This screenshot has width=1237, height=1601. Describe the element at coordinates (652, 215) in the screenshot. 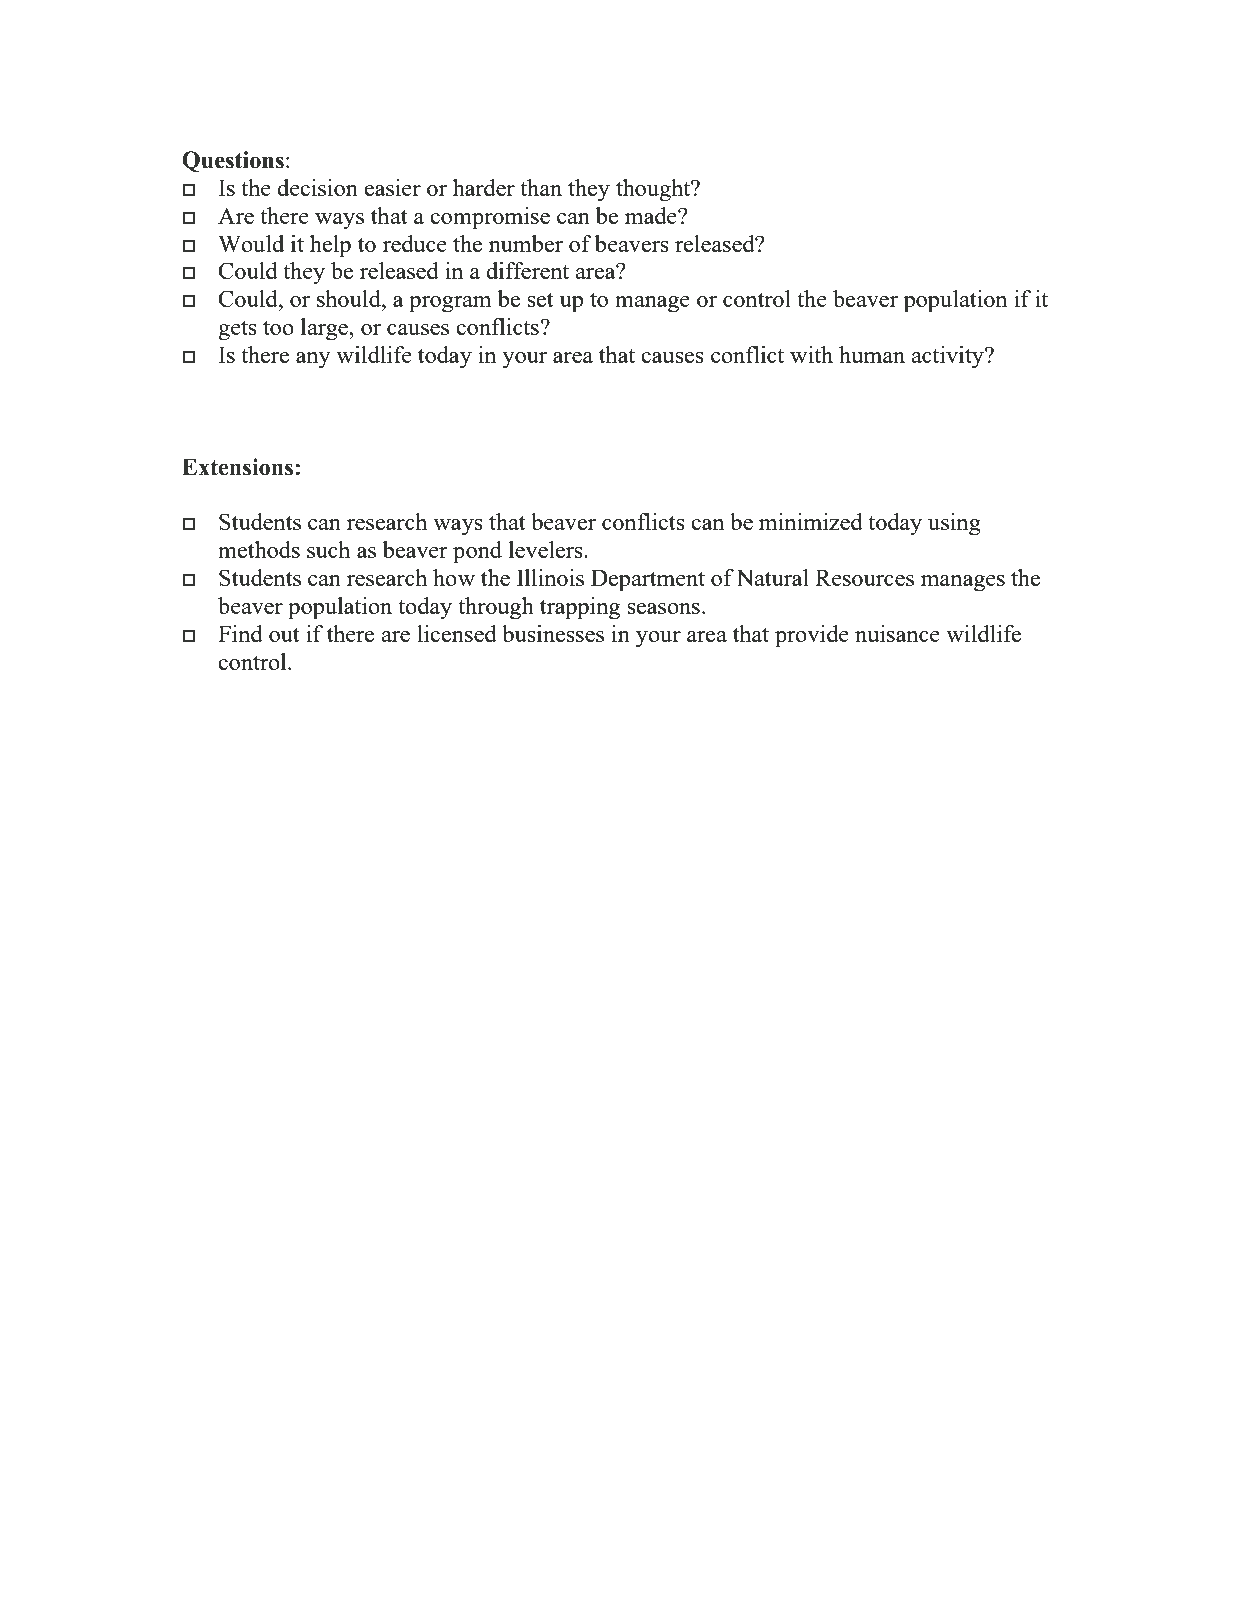

I see `made` at that location.
